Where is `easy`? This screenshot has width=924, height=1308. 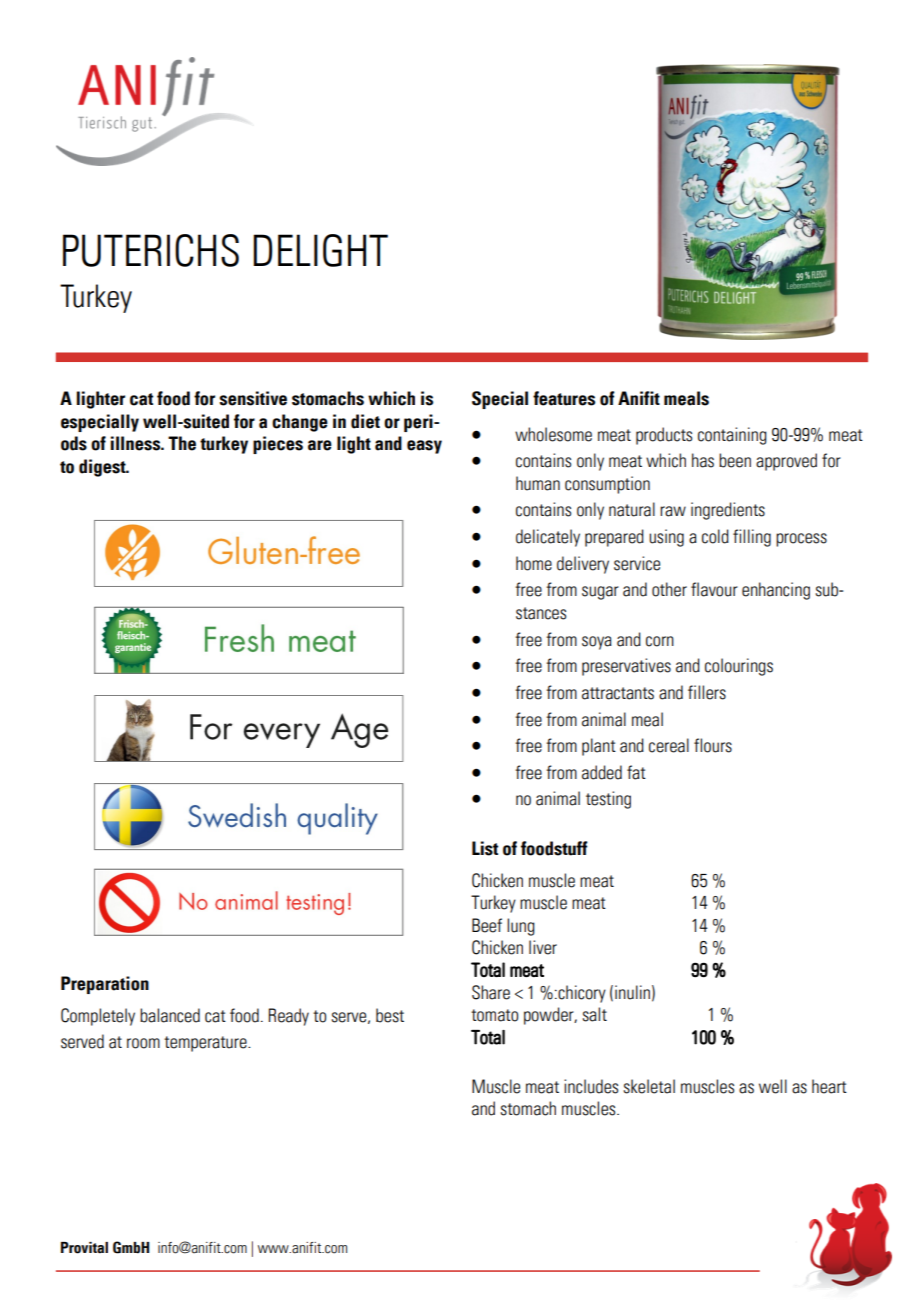
easy is located at coordinates (424, 447).
